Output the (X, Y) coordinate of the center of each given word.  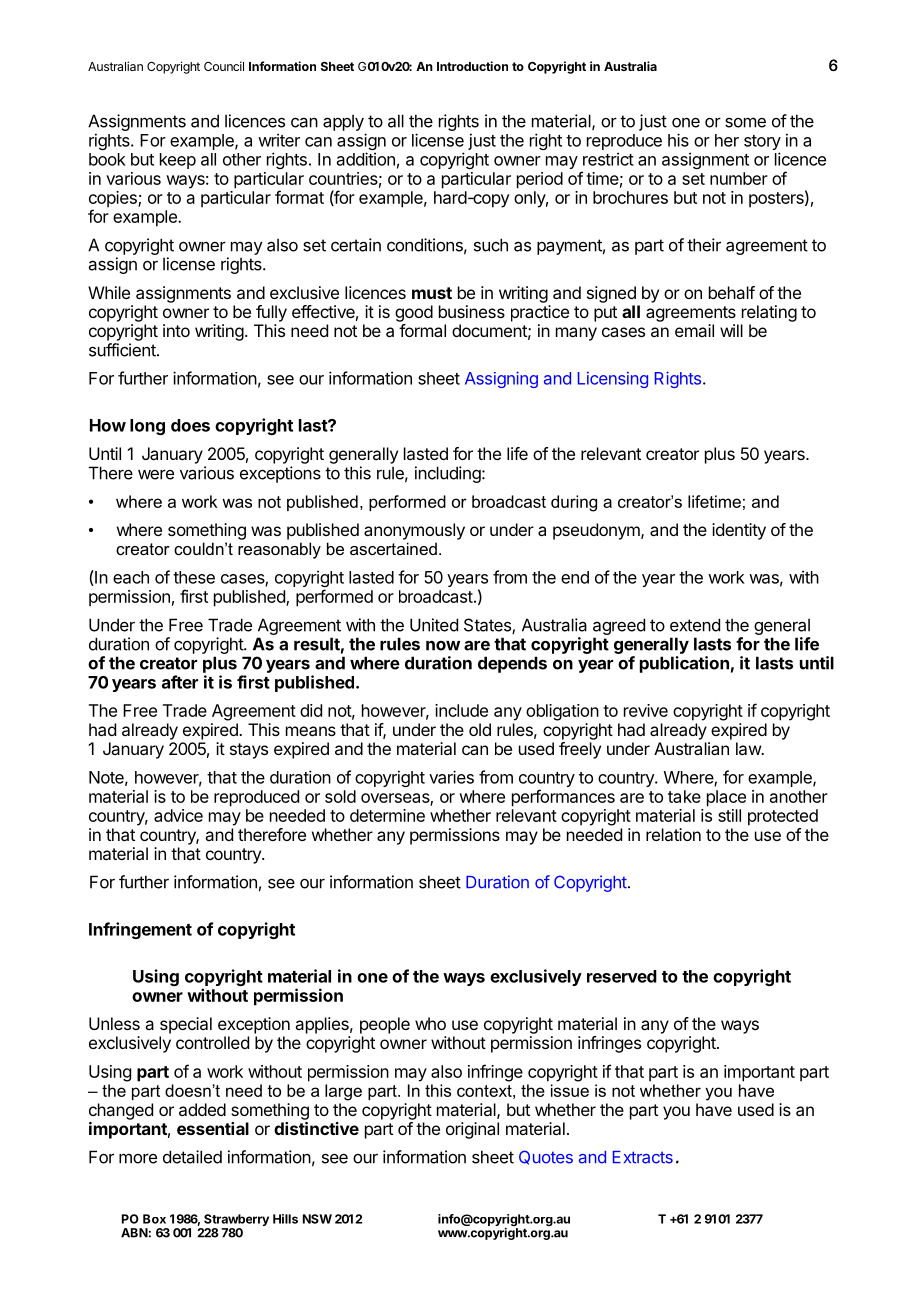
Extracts (643, 1157)
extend (695, 625)
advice (178, 815)
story (762, 144)
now (443, 645)
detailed (192, 1157)
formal (422, 330)
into (176, 330)
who (430, 1023)
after (180, 682)
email (694, 330)
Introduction (472, 66)
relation (673, 834)
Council (224, 66)
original (472, 1130)
